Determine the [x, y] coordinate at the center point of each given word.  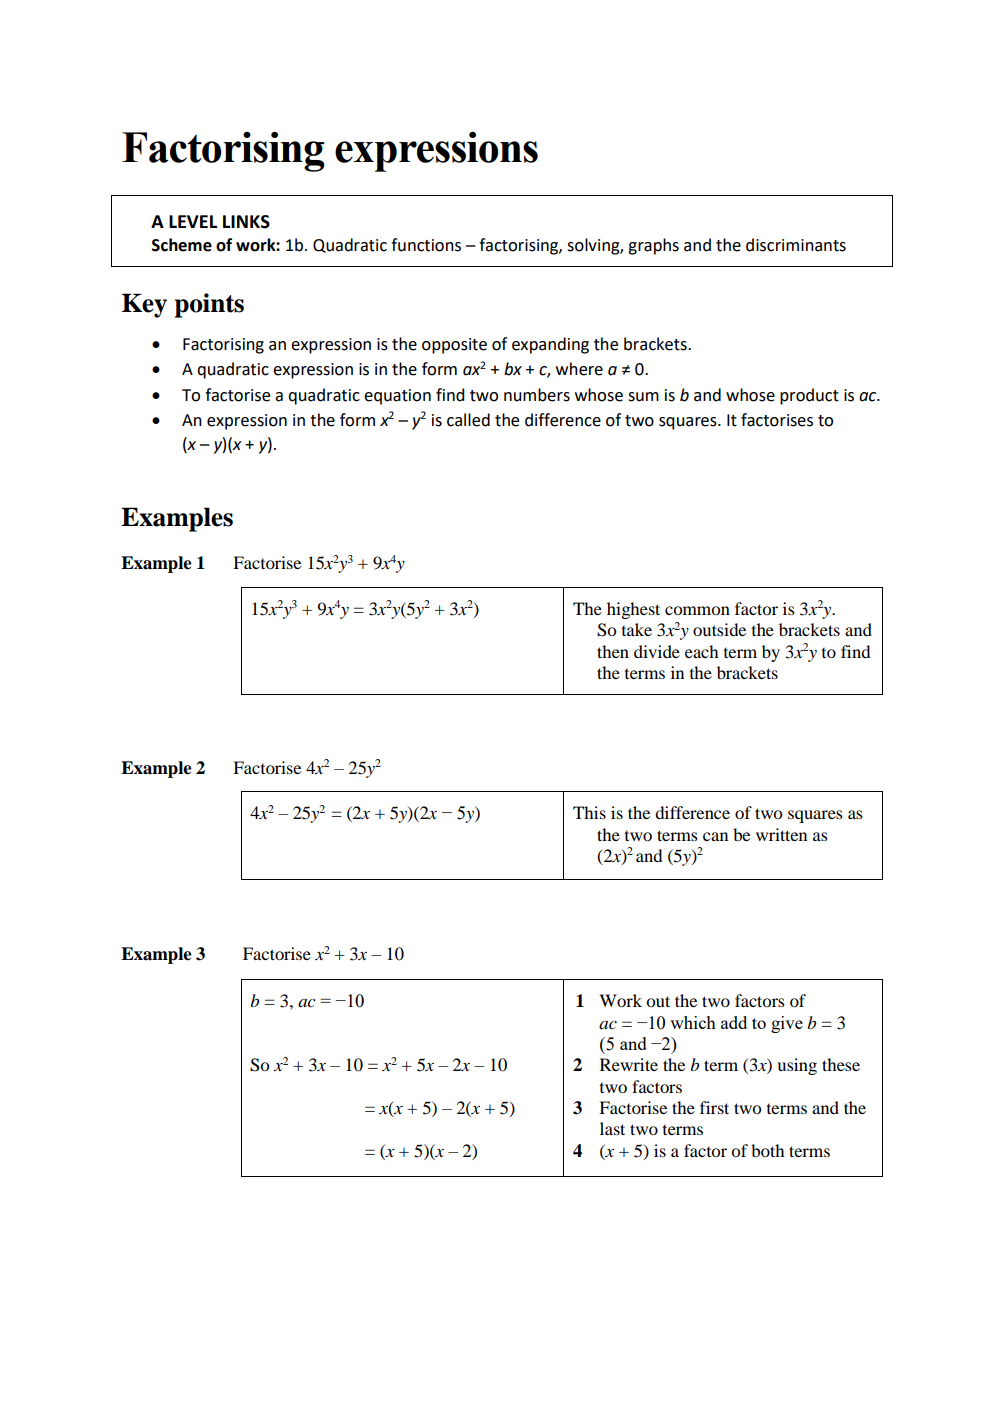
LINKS [246, 222]
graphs [653, 246]
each [701, 651]
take [637, 629]
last [612, 1128]
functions [426, 245]
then [613, 651]
